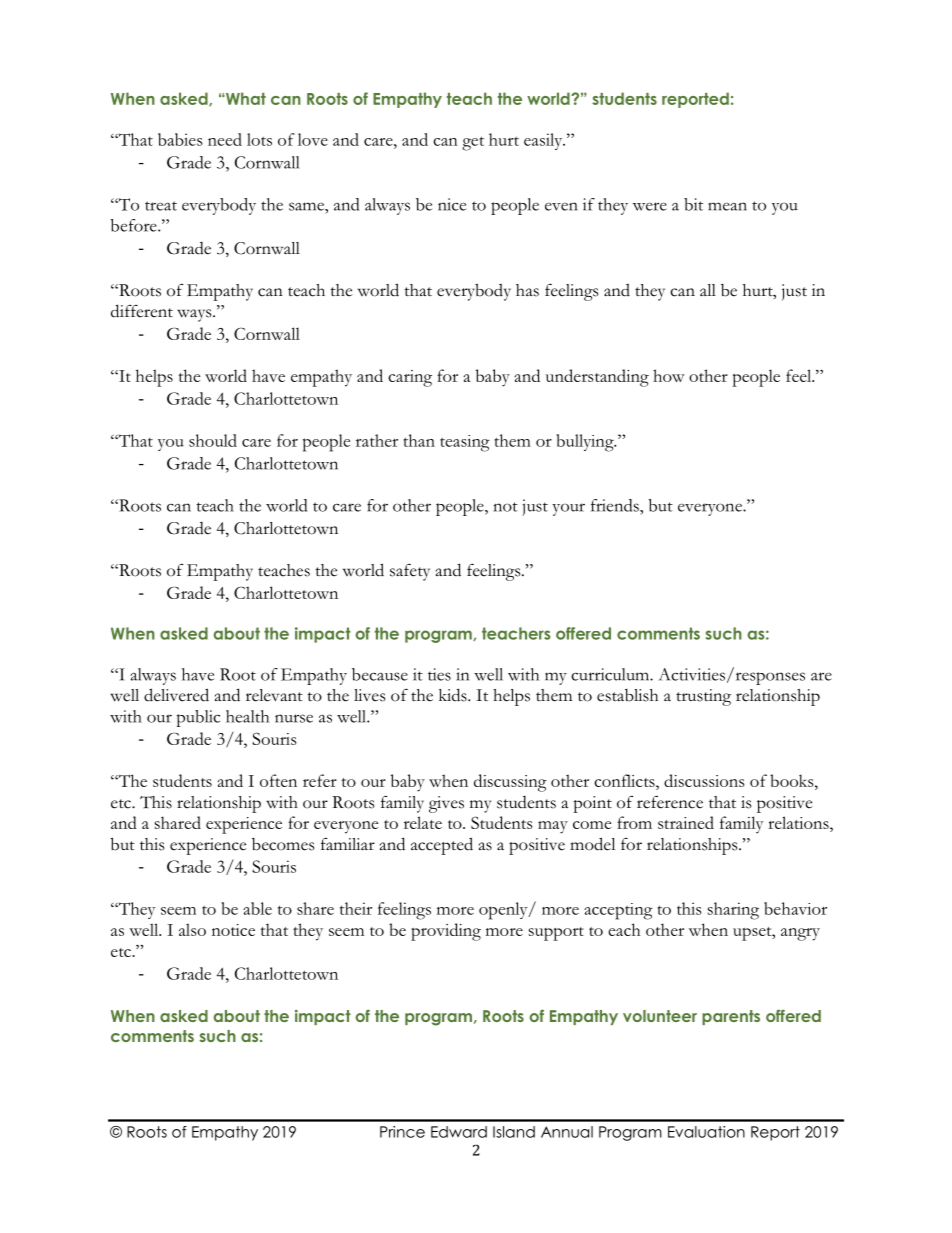 The image size is (952, 1233). What do you see at coordinates (727, 206) in the screenshot?
I see `mean` at bounding box center [727, 206].
